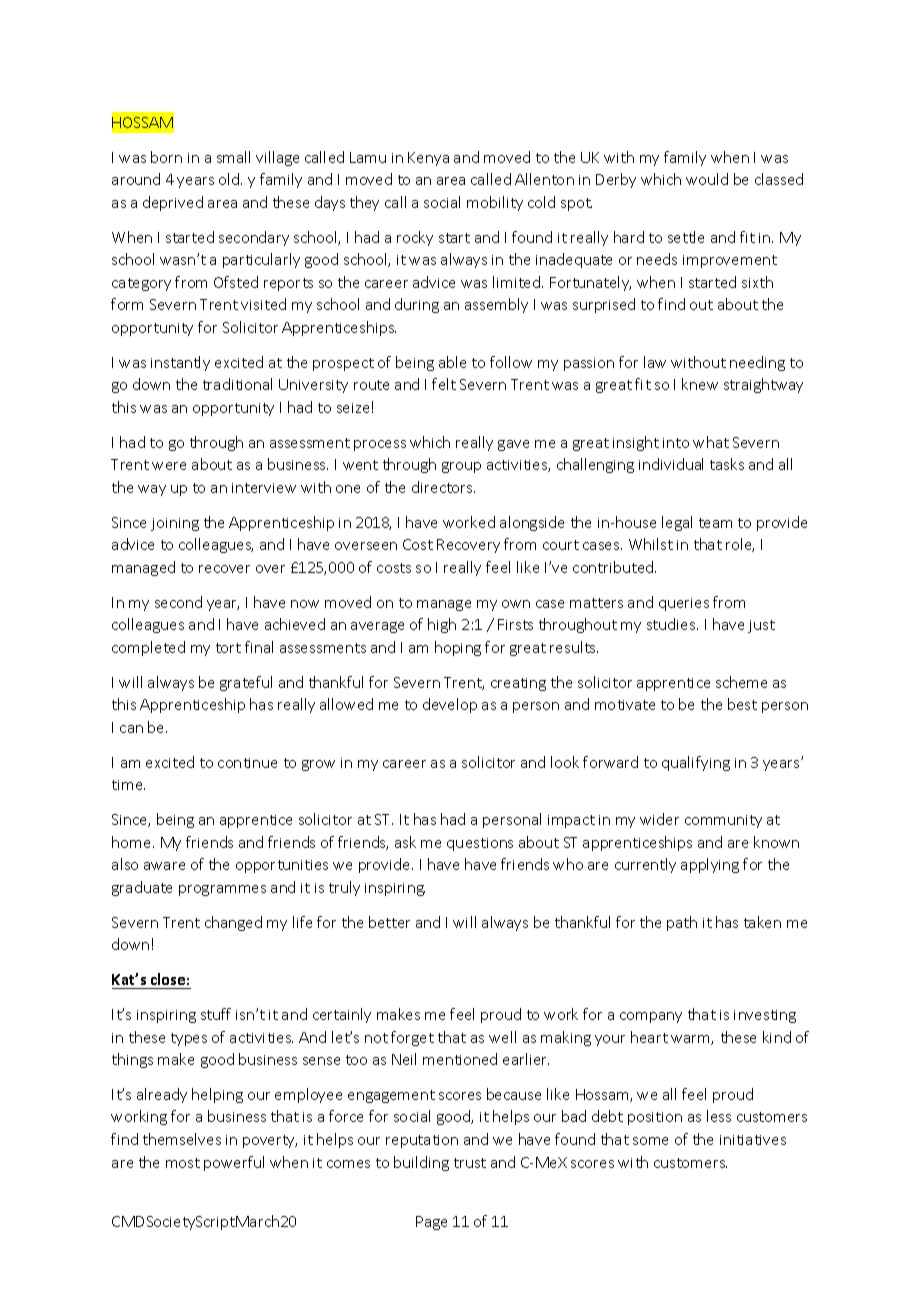 The height and width of the document is (1308, 924). Describe the element at coordinates (173, 203) in the document. I see `deprived` at that location.
